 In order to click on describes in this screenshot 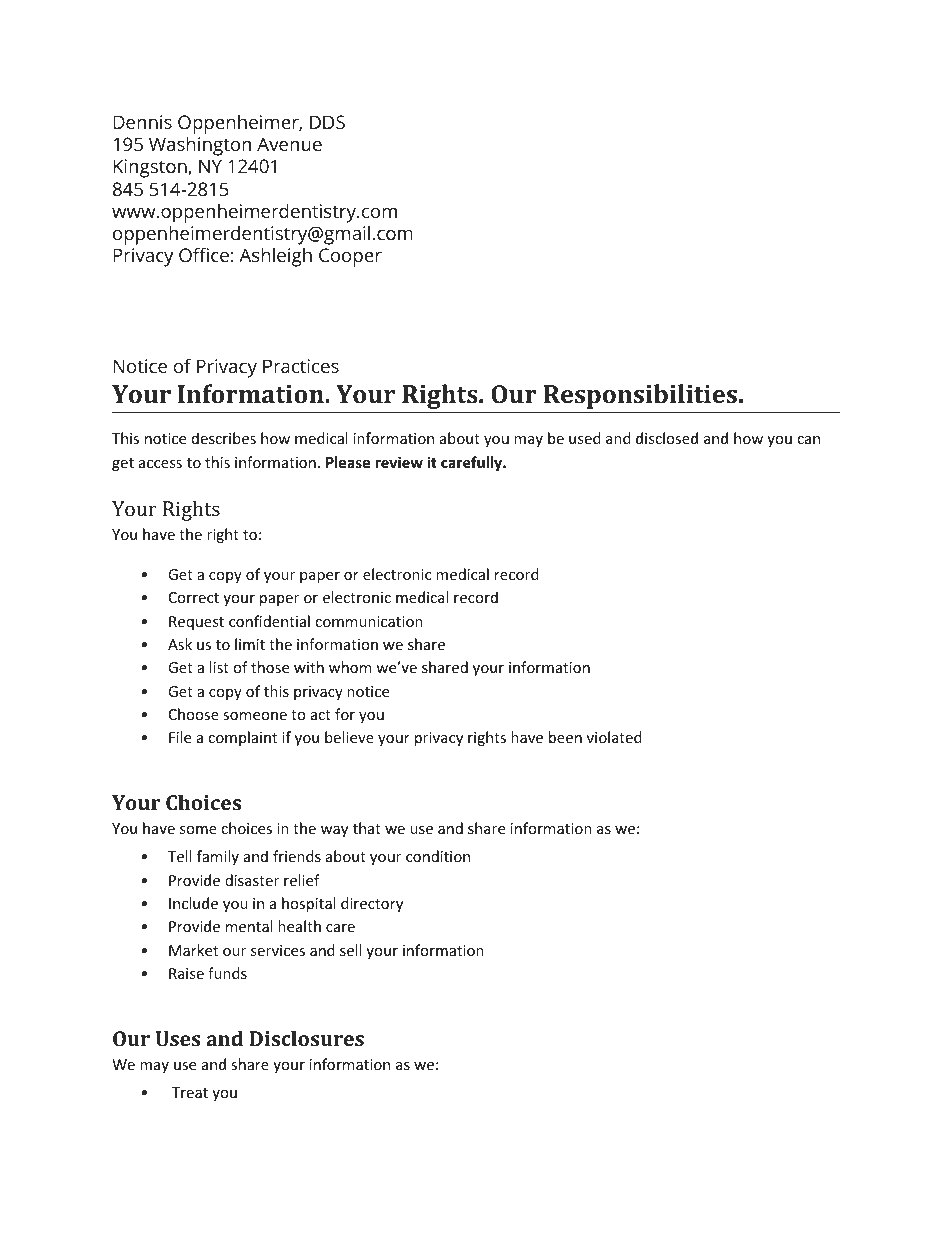, I will do `click(224, 438)`.
